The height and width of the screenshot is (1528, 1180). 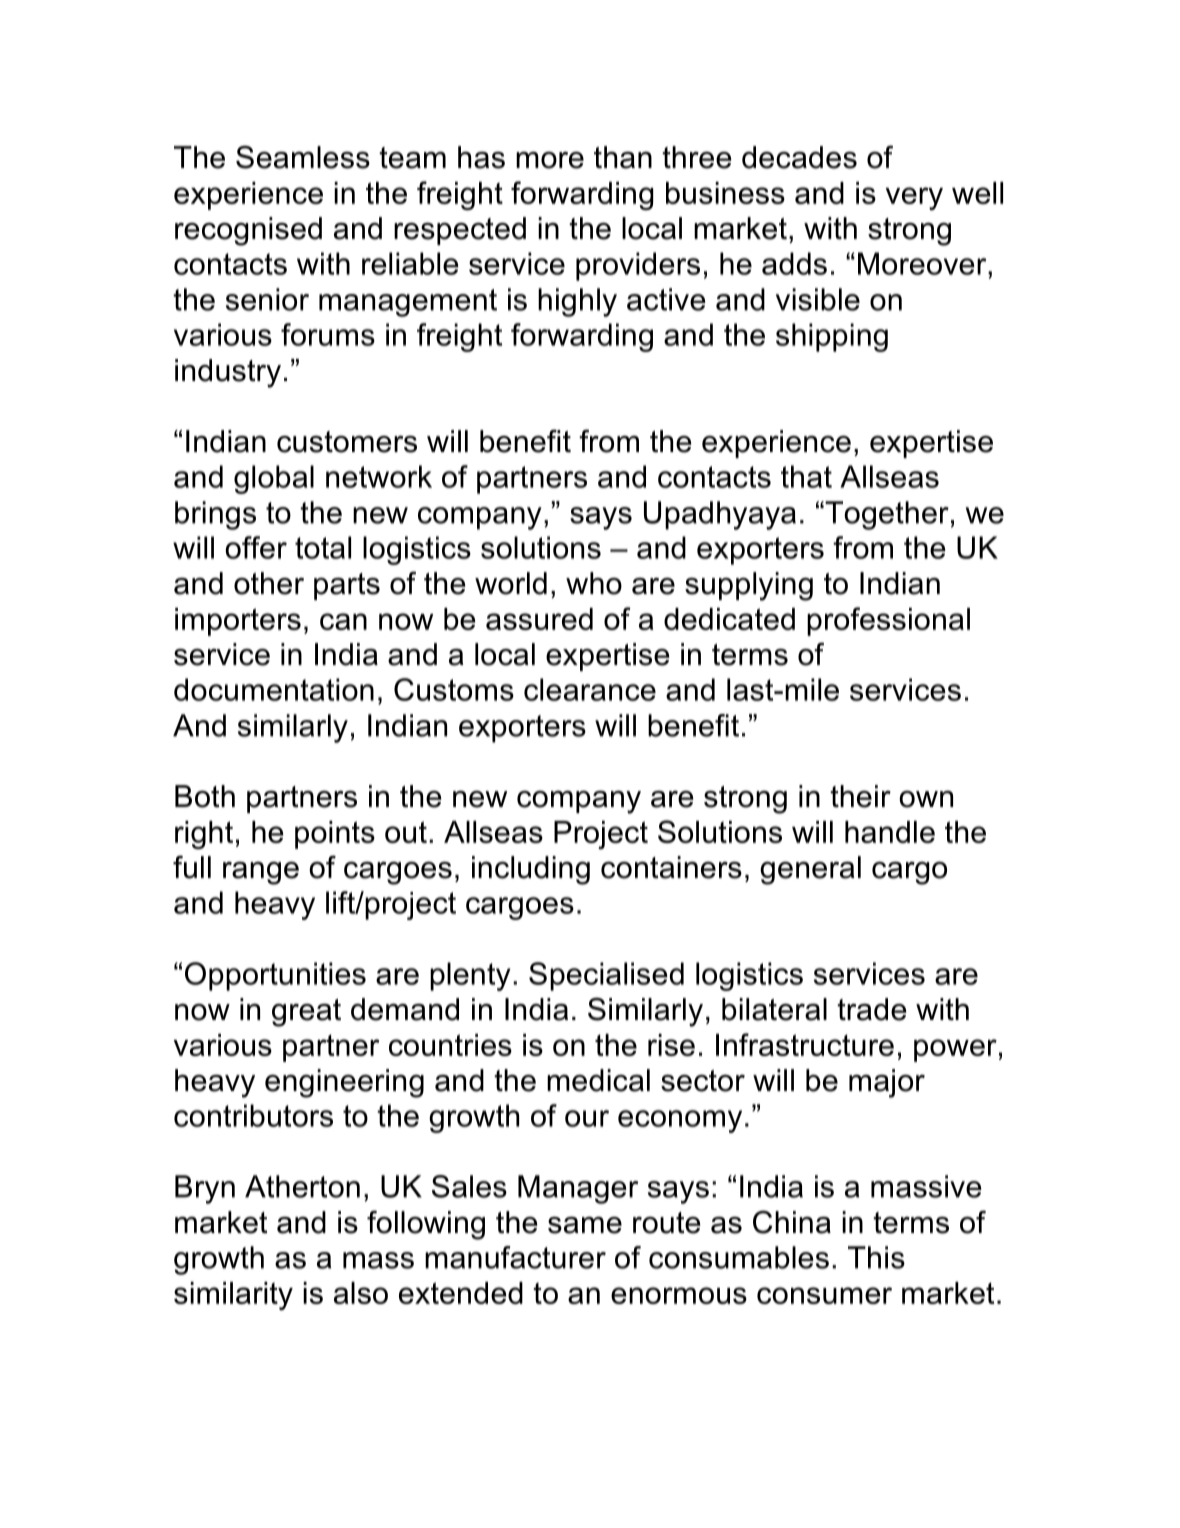 What do you see at coordinates (539, 619) in the screenshot?
I see `assured` at bounding box center [539, 619].
